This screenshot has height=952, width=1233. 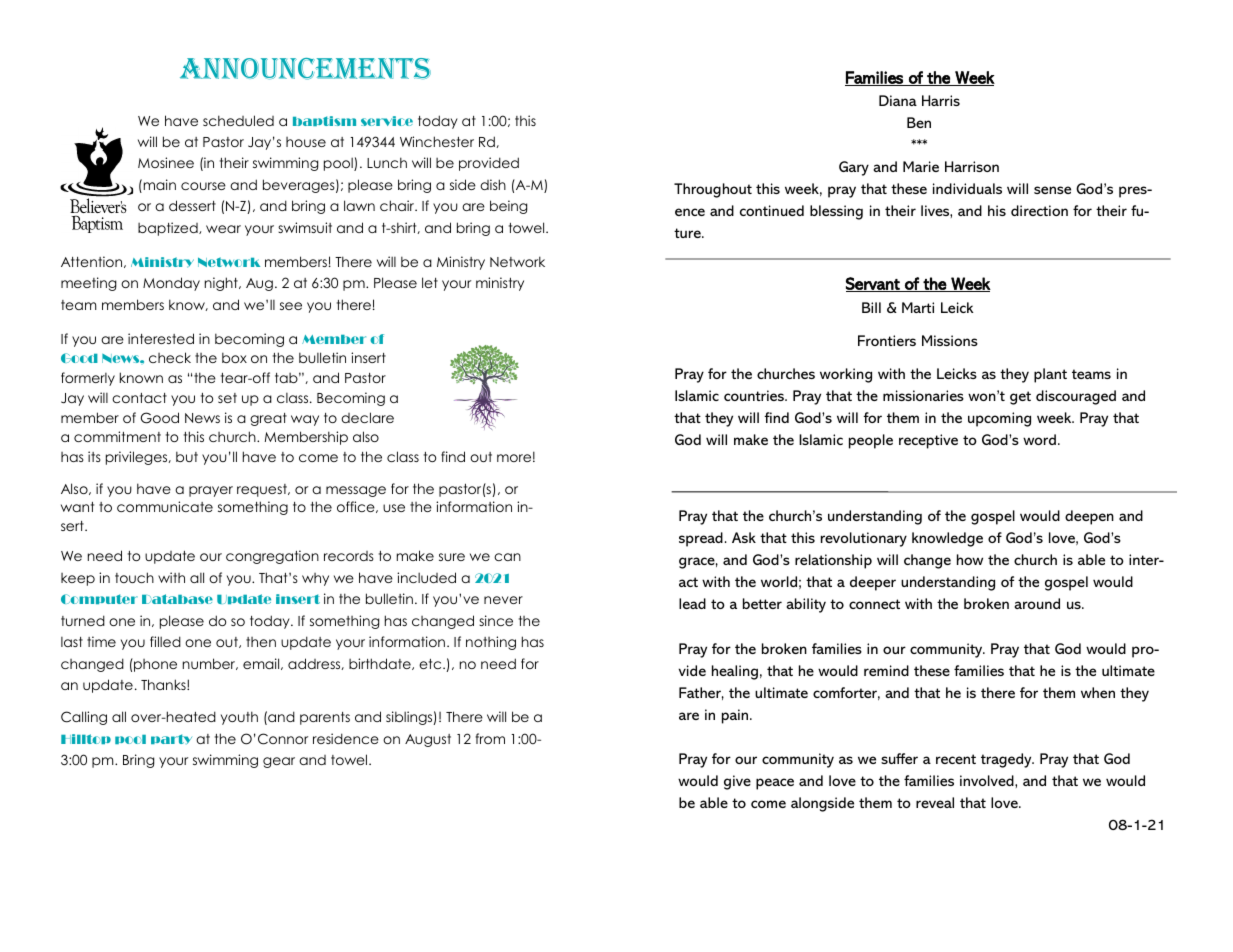 What do you see at coordinates (291, 306) in the screenshot?
I see `see` at bounding box center [291, 306].
